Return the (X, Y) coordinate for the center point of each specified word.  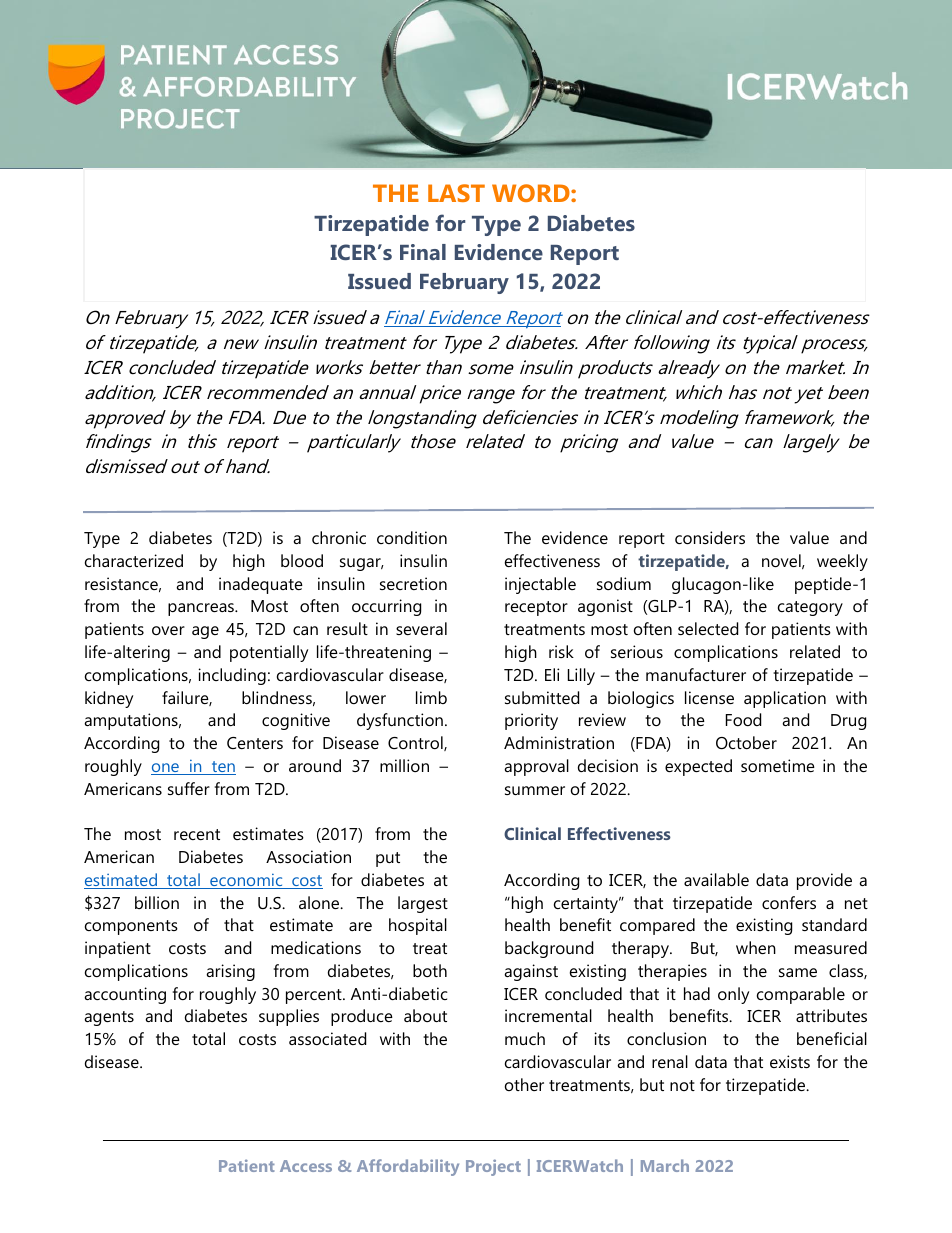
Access (306, 1166)
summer (535, 790)
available (716, 879)
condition (412, 537)
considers (710, 537)
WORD (532, 193)
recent (197, 834)
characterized (134, 560)
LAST (456, 193)
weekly (842, 562)
